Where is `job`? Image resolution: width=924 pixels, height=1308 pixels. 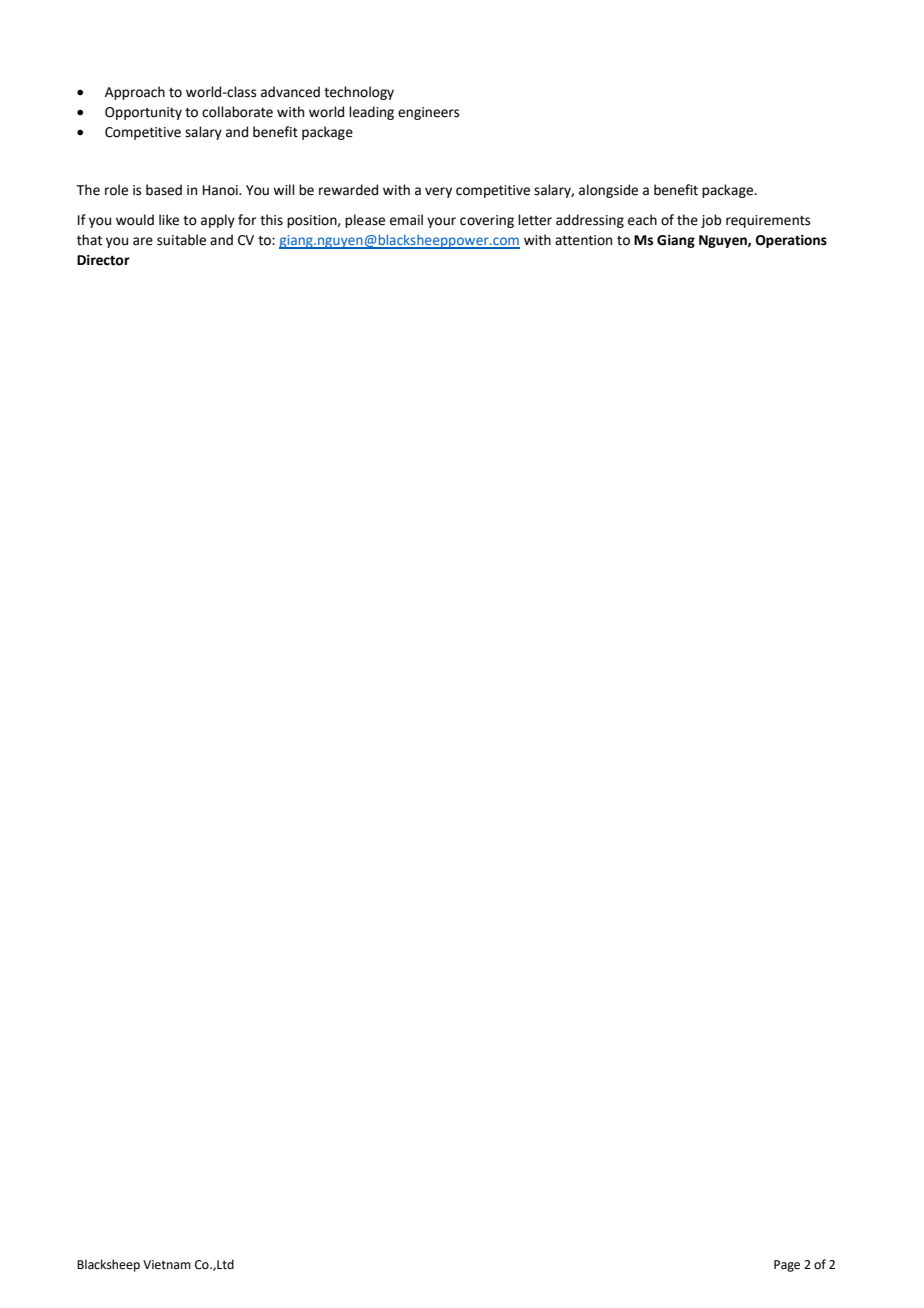
job is located at coordinates (711, 221).
